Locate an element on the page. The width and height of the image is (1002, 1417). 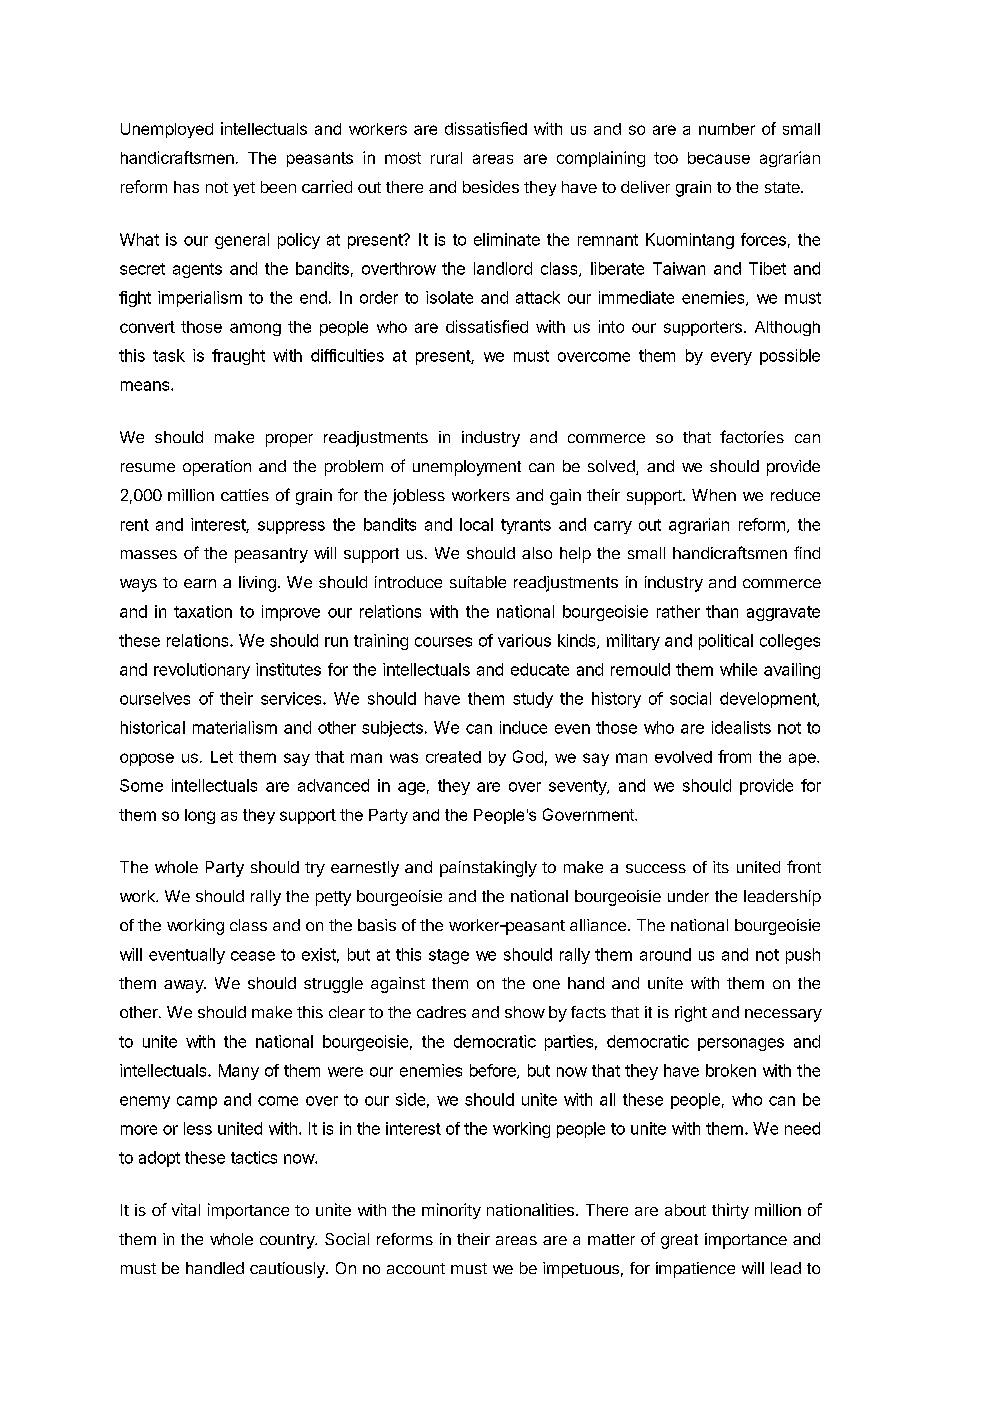
idealists is located at coordinates (741, 727).
